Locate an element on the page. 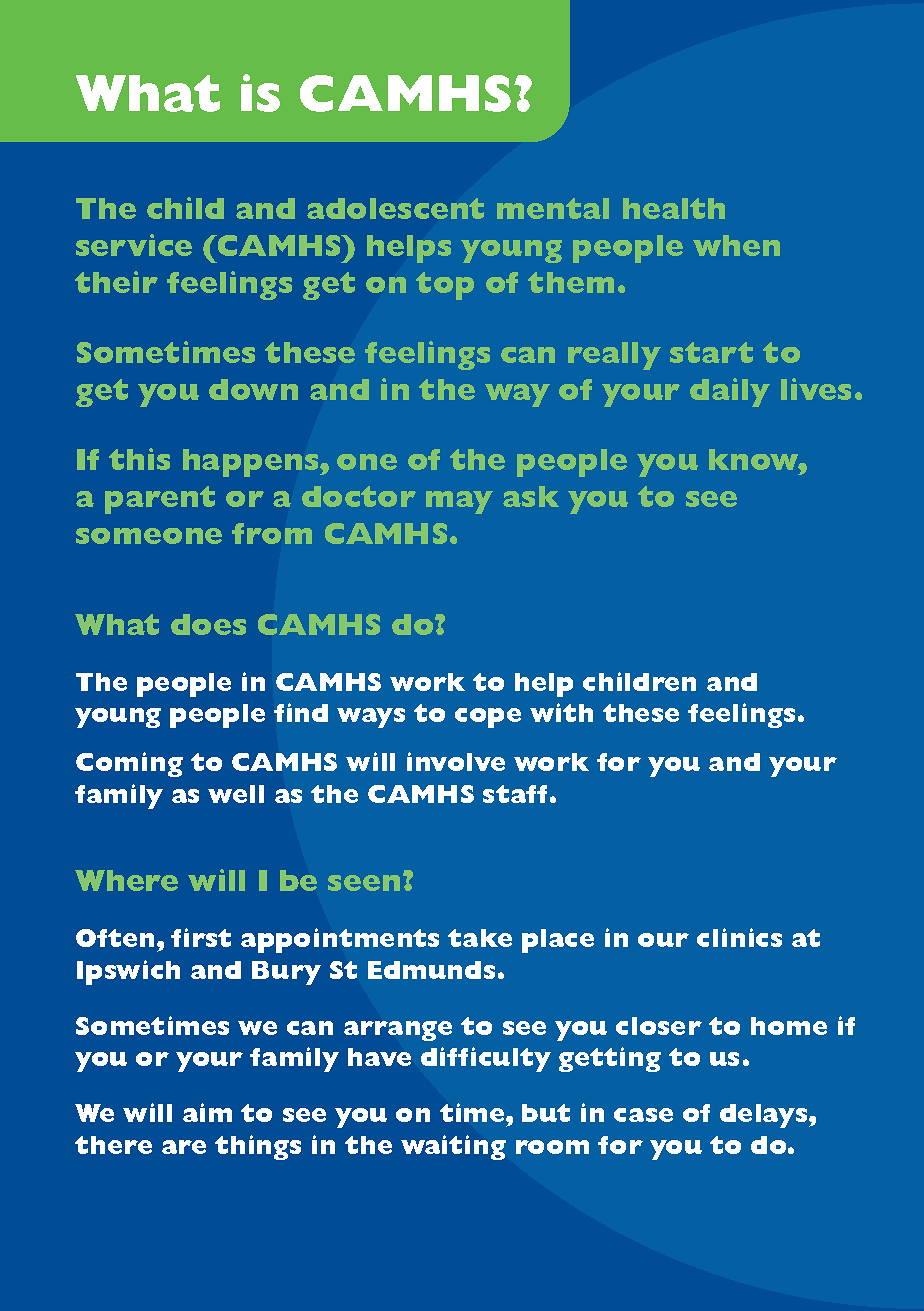 This document has height=1311, width=924. when is located at coordinates (736, 245).
